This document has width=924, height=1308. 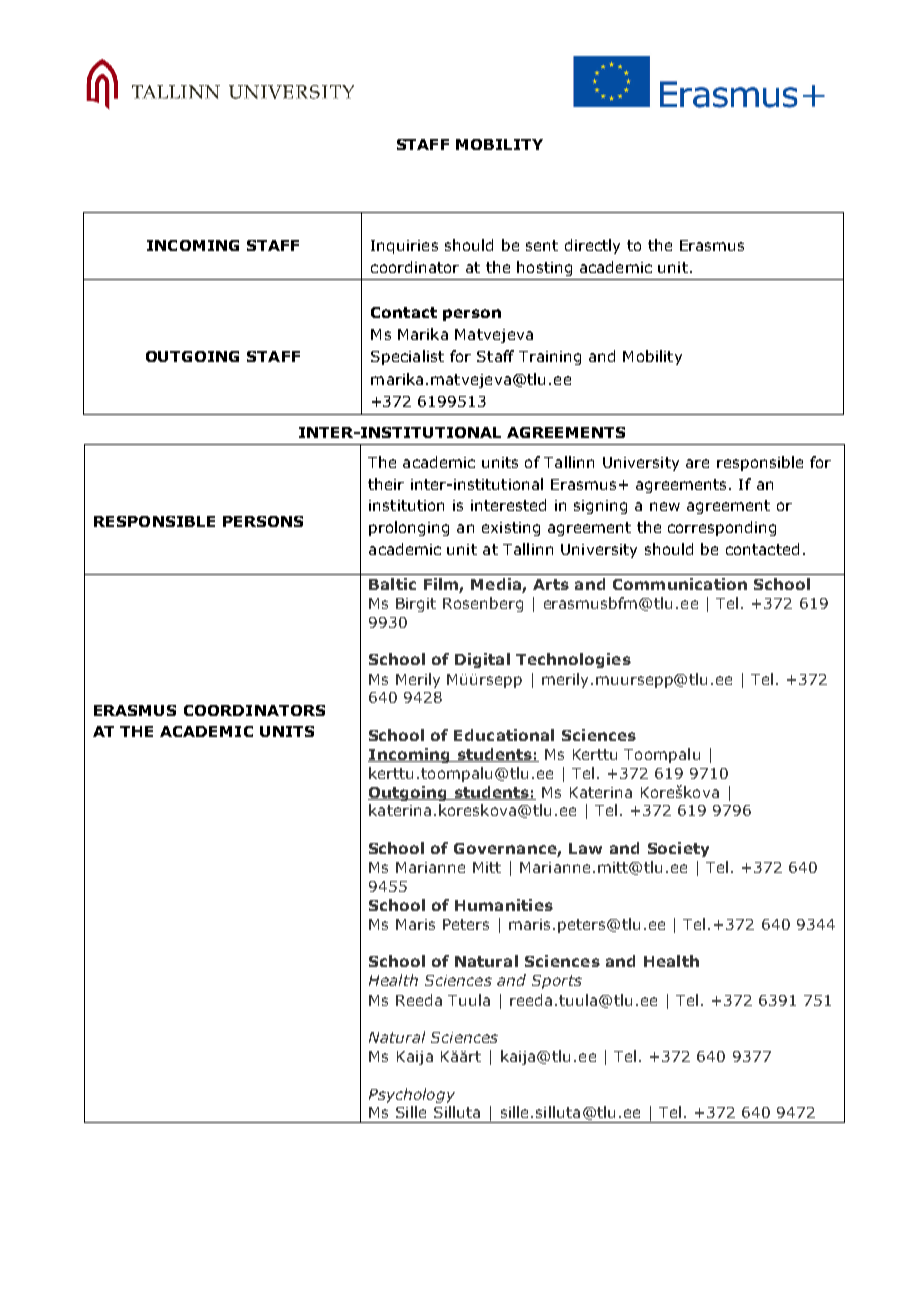 What do you see at coordinates (678, 849) in the document?
I see `Society` at bounding box center [678, 849].
